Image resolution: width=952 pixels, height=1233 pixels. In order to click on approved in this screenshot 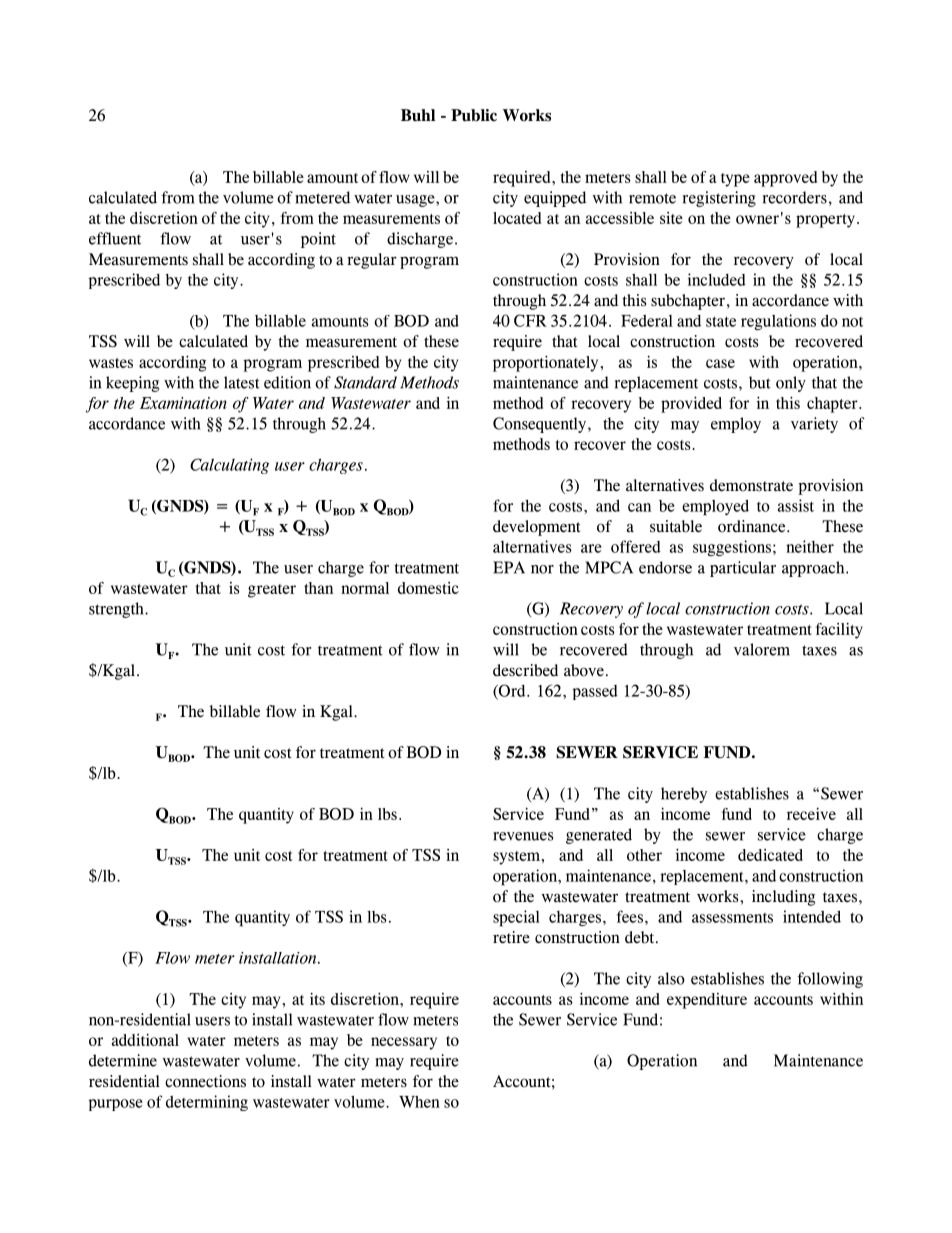, I will do `click(785, 179)`.
